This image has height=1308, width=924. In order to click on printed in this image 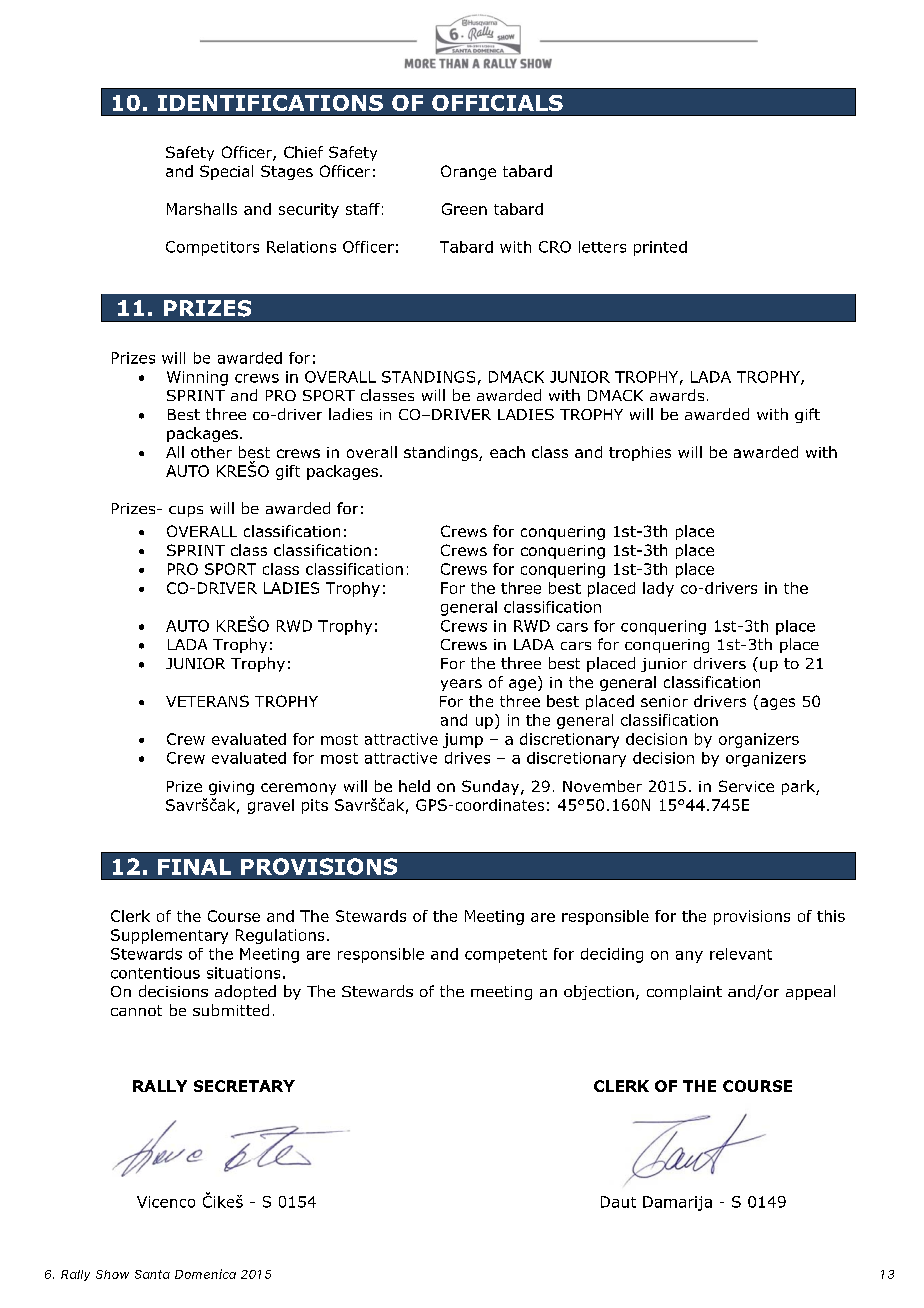, I will do `click(660, 248)`.
